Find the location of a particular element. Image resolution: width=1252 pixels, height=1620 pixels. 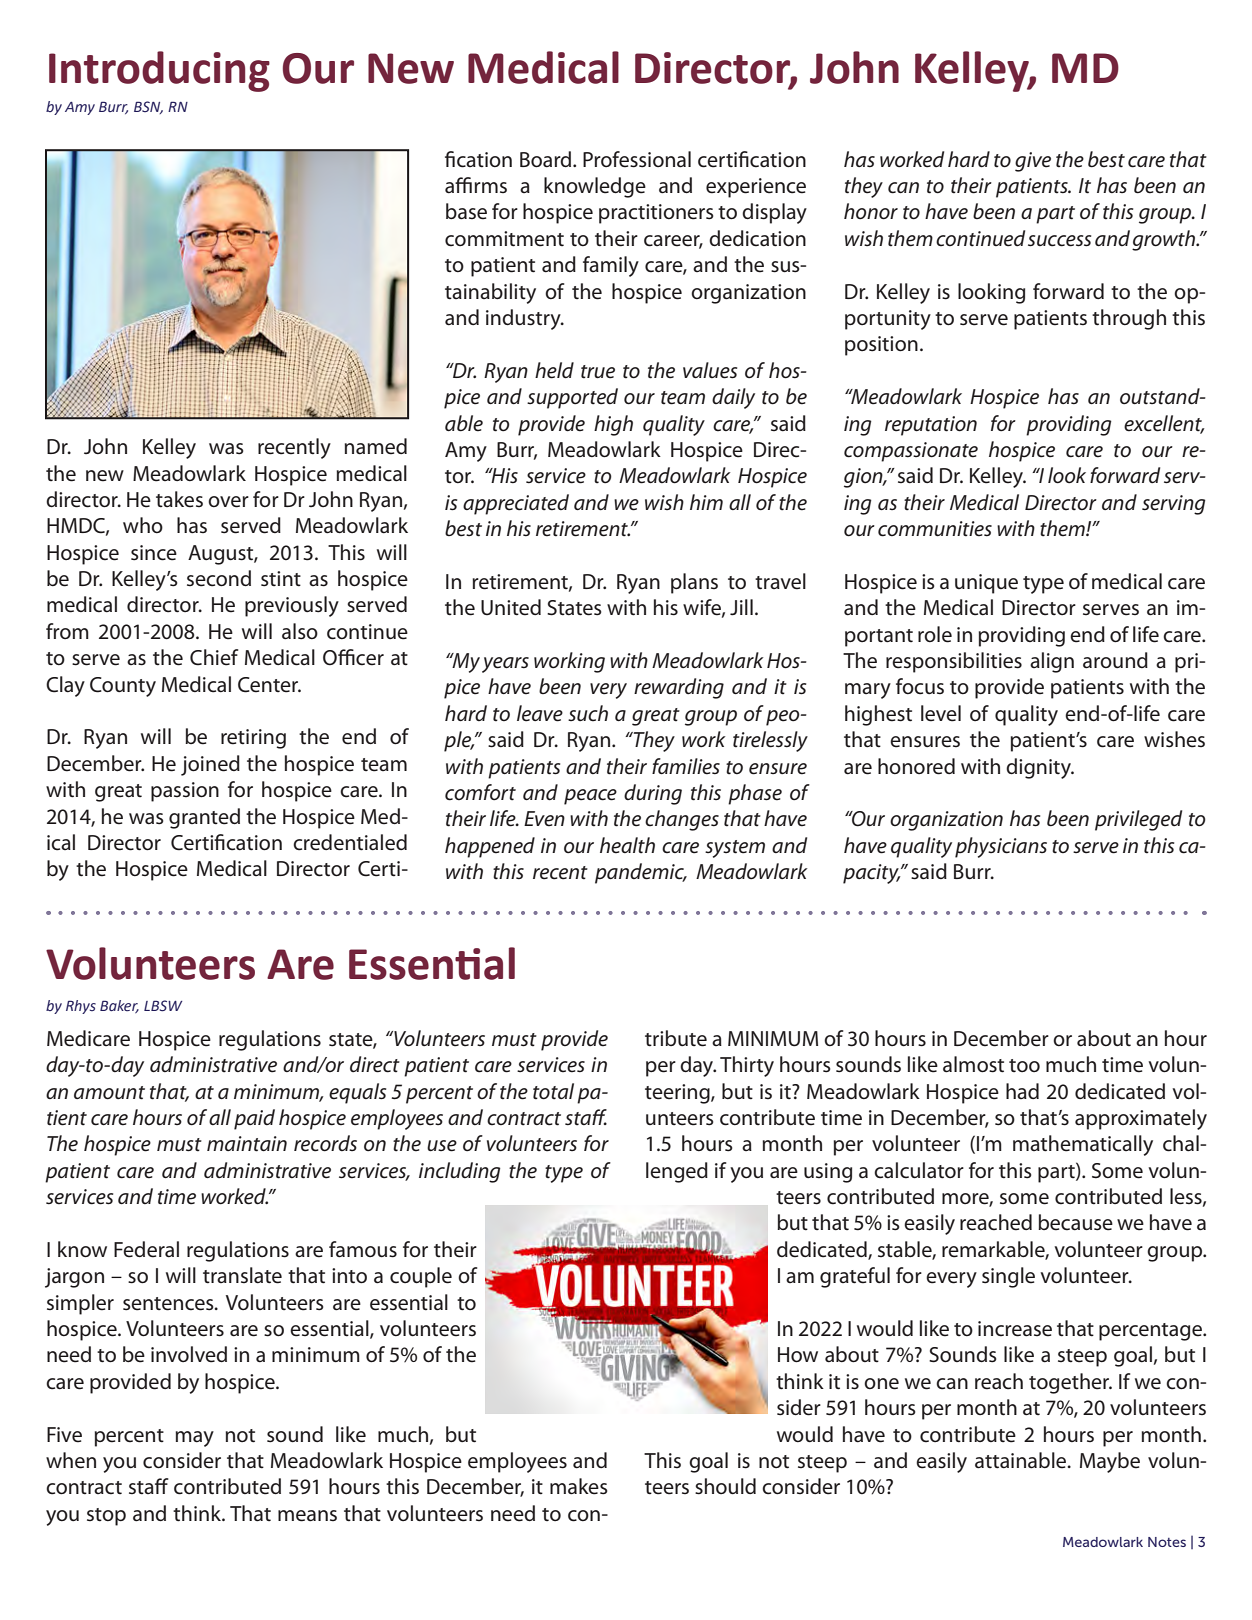

true is located at coordinates (598, 372).
